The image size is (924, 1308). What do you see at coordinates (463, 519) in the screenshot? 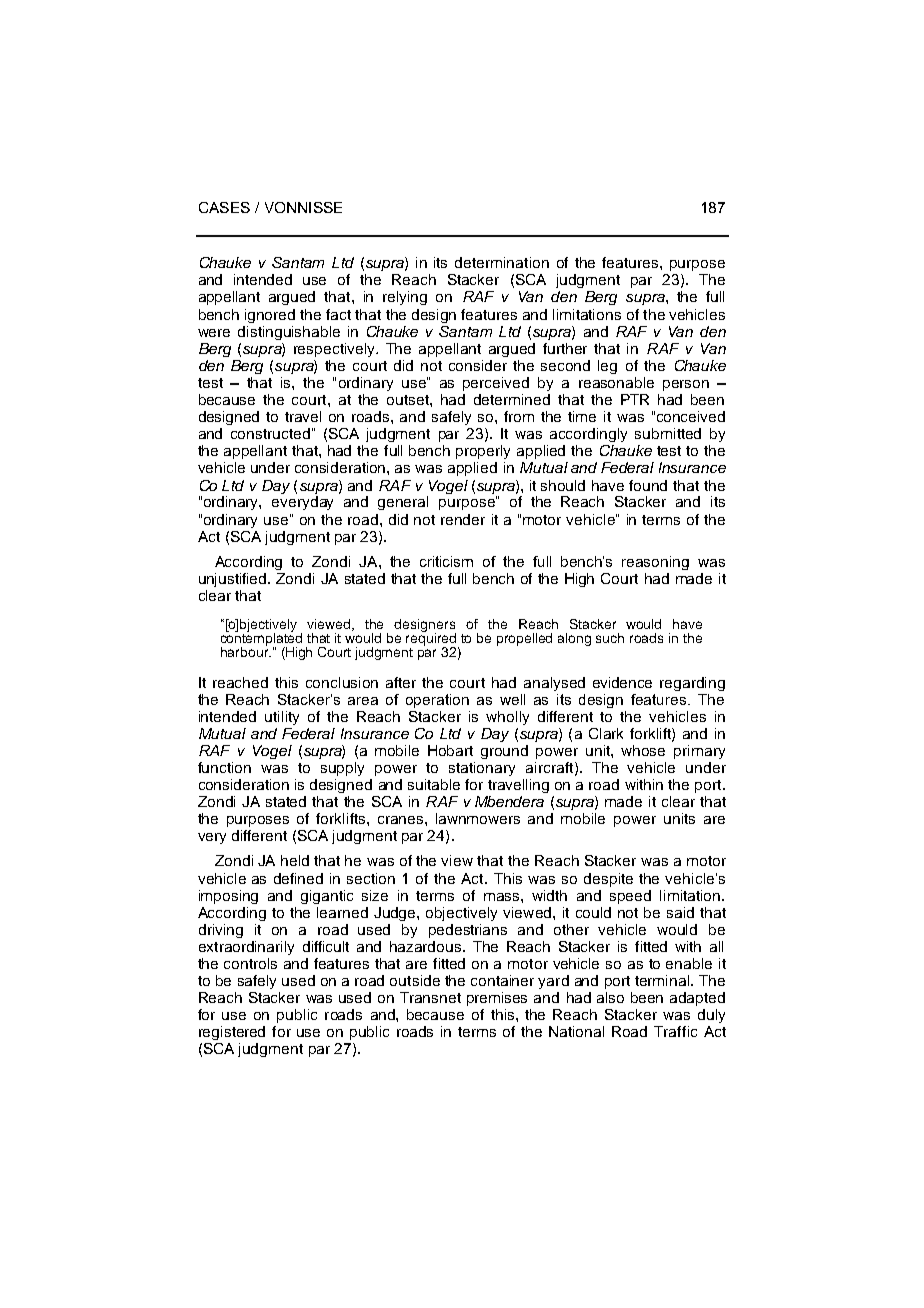
I see `render` at bounding box center [463, 519].
